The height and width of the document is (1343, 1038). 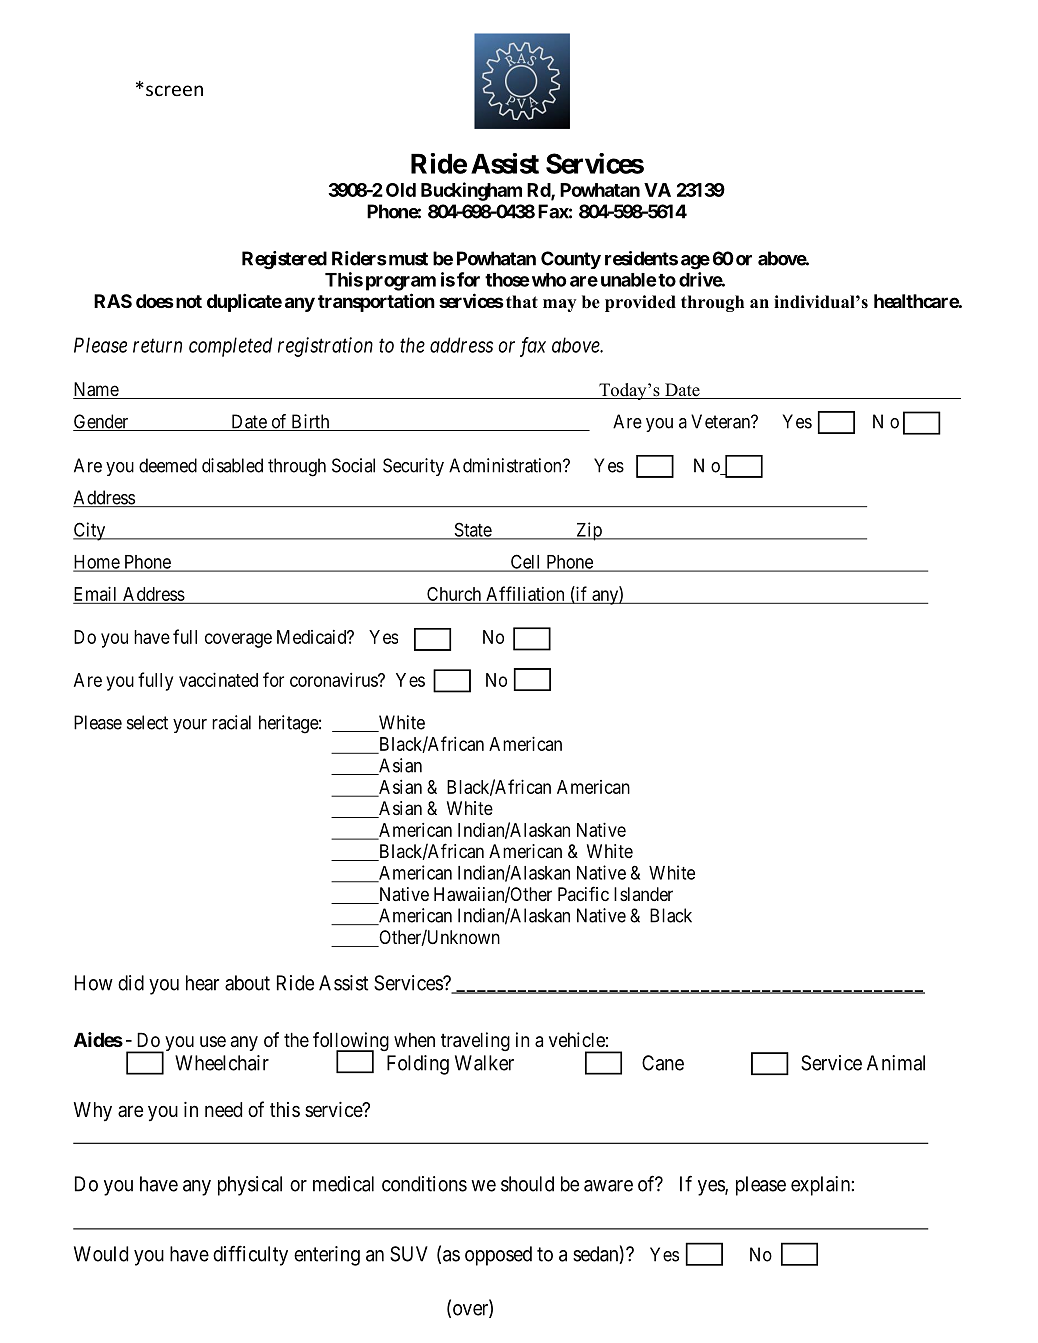 What do you see at coordinates (202, 983) in the document?
I see `hear` at bounding box center [202, 983].
